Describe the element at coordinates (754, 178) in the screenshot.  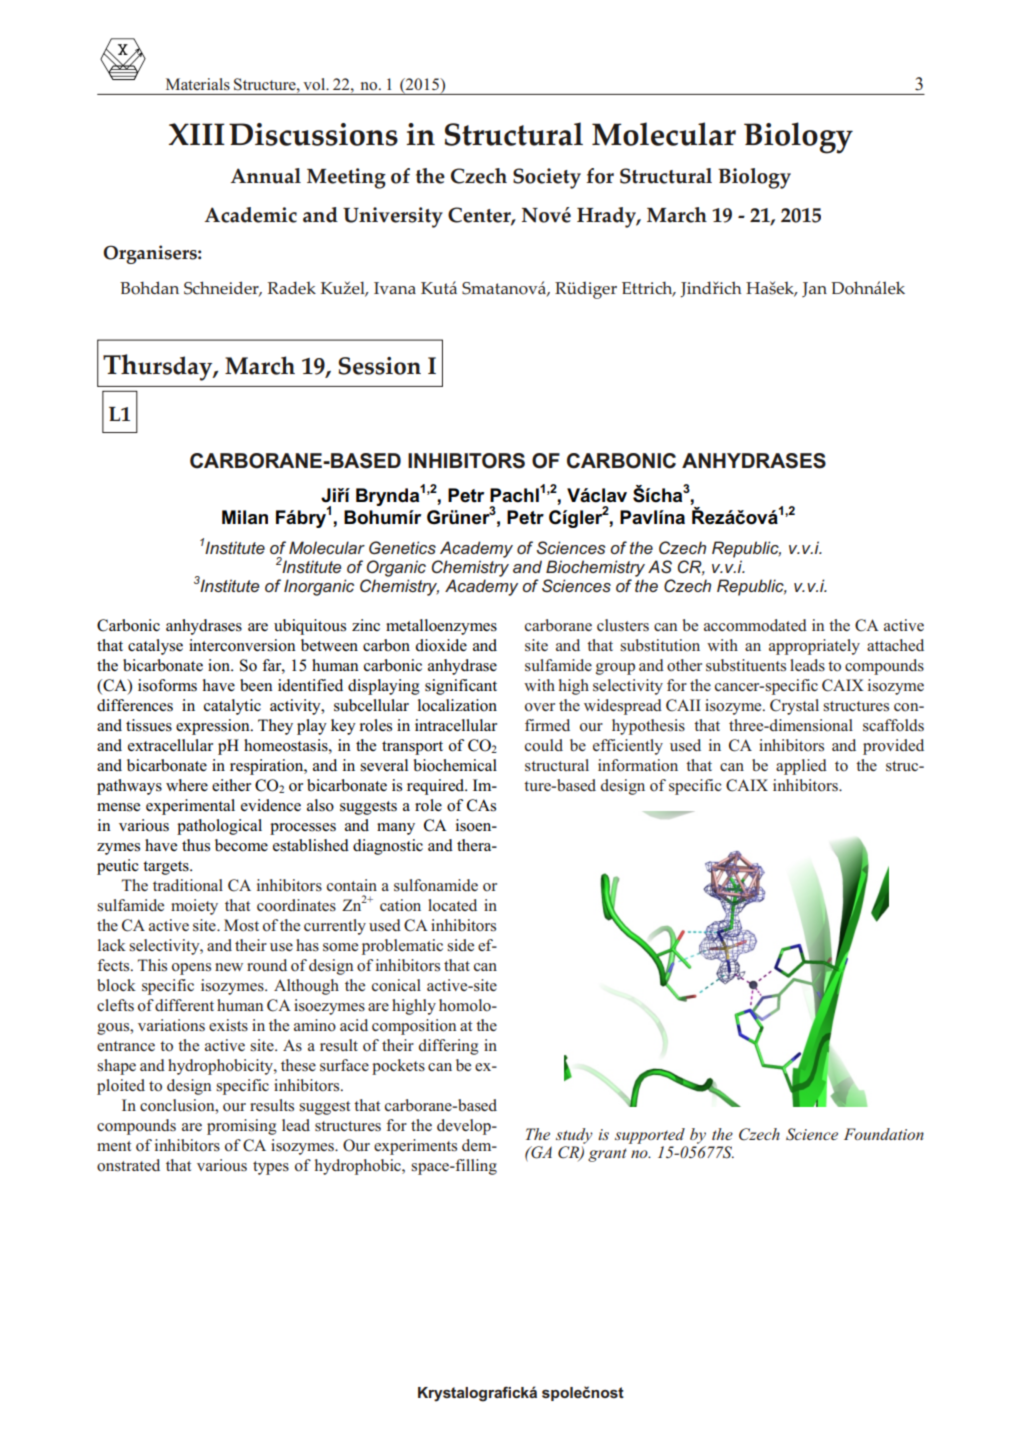
I see `Biology` at that location.
